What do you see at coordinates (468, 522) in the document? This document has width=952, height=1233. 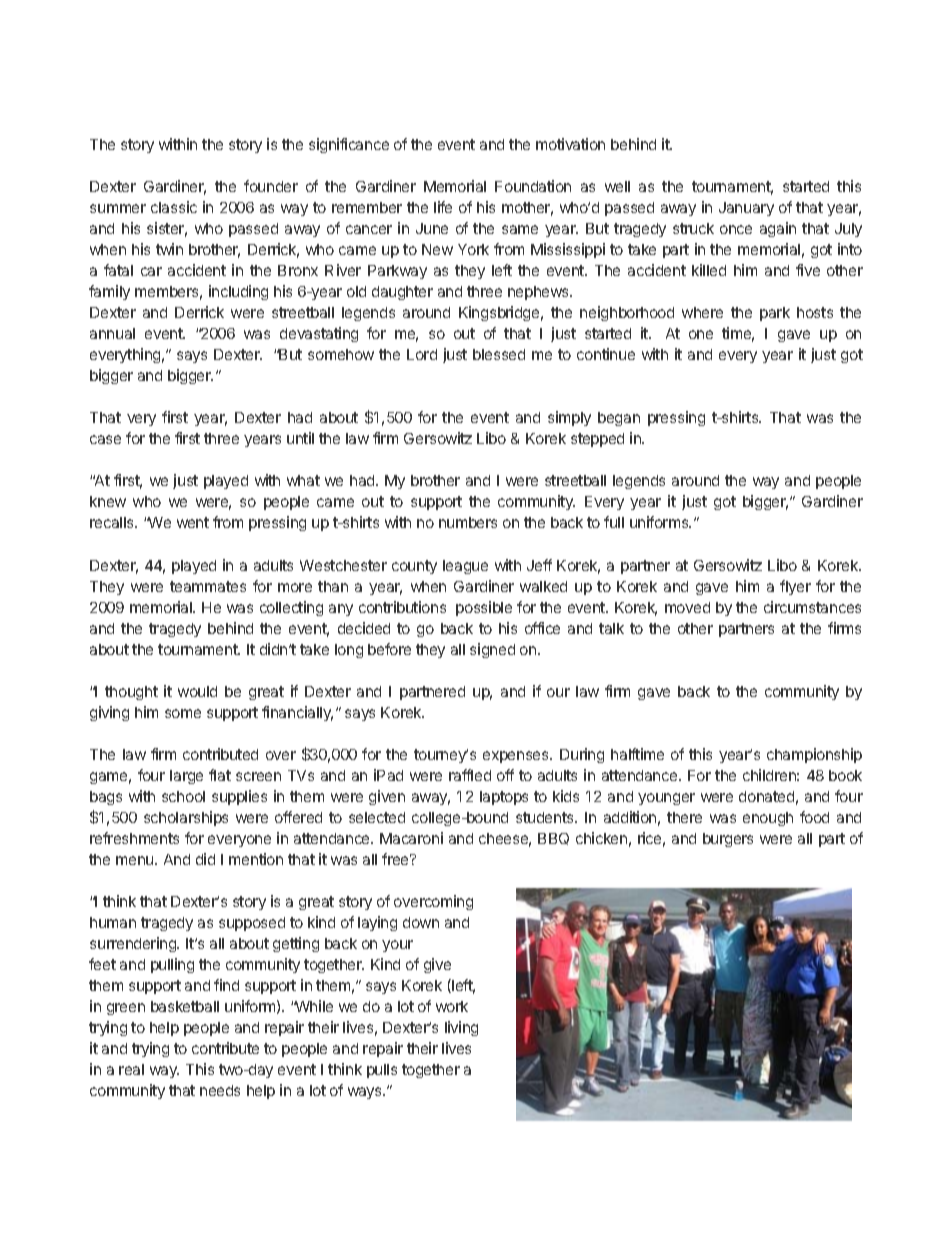 I see `numbers` at bounding box center [468, 522].
